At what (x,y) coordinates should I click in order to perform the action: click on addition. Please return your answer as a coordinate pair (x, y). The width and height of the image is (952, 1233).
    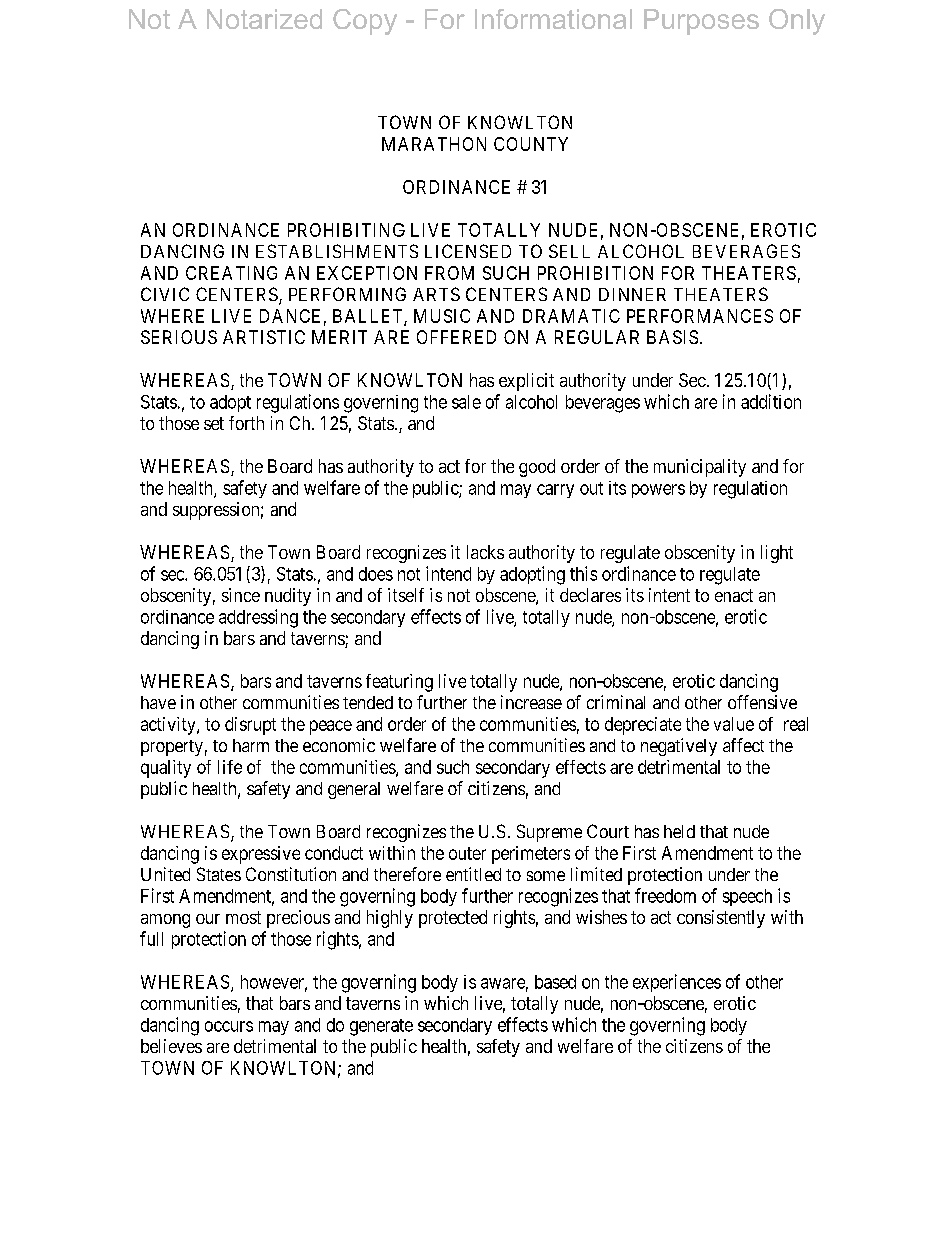
    Looking at the image, I should click on (771, 401).
